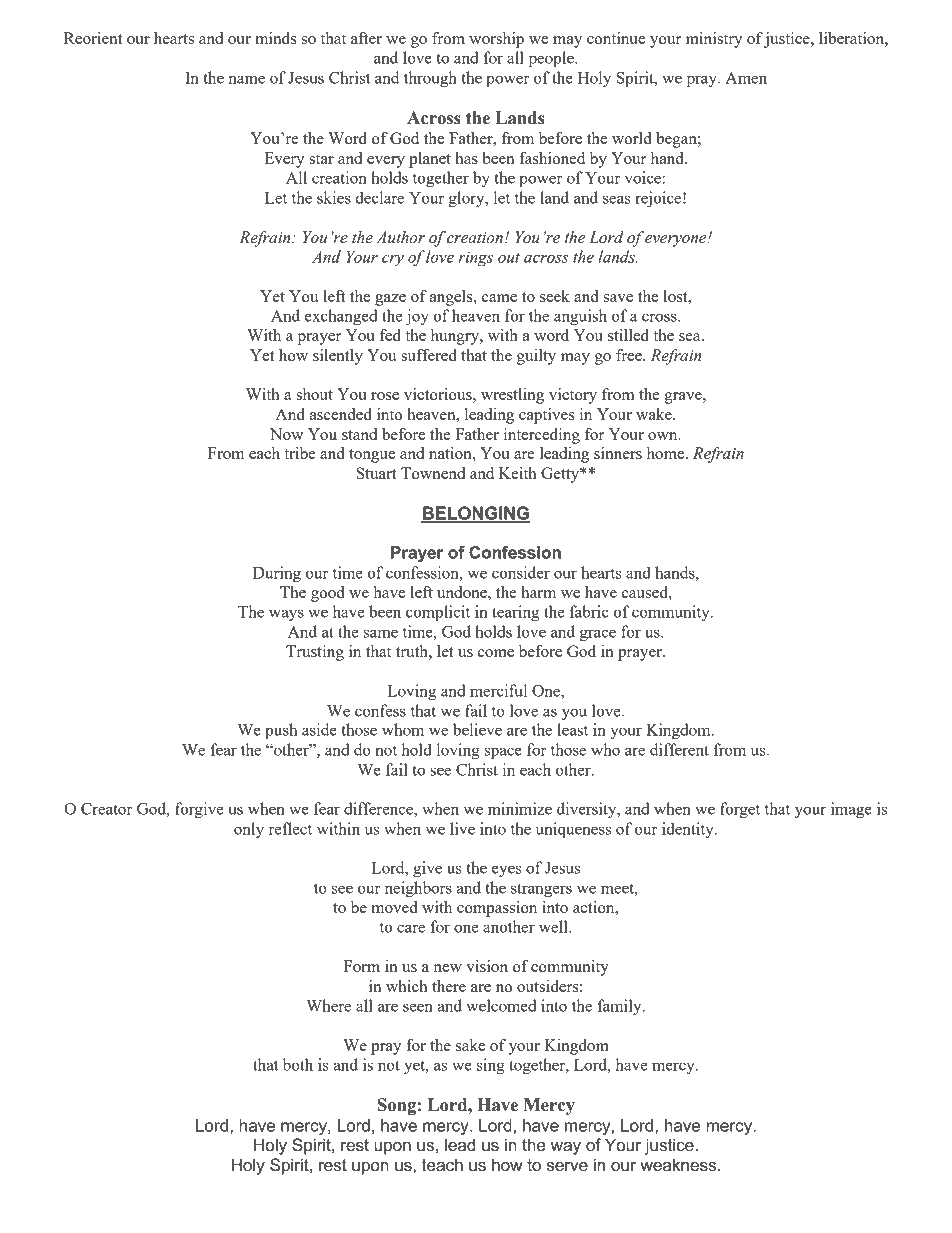 The height and width of the screenshot is (1233, 952). What do you see at coordinates (107, 809) in the screenshot?
I see `Creator` at bounding box center [107, 809].
